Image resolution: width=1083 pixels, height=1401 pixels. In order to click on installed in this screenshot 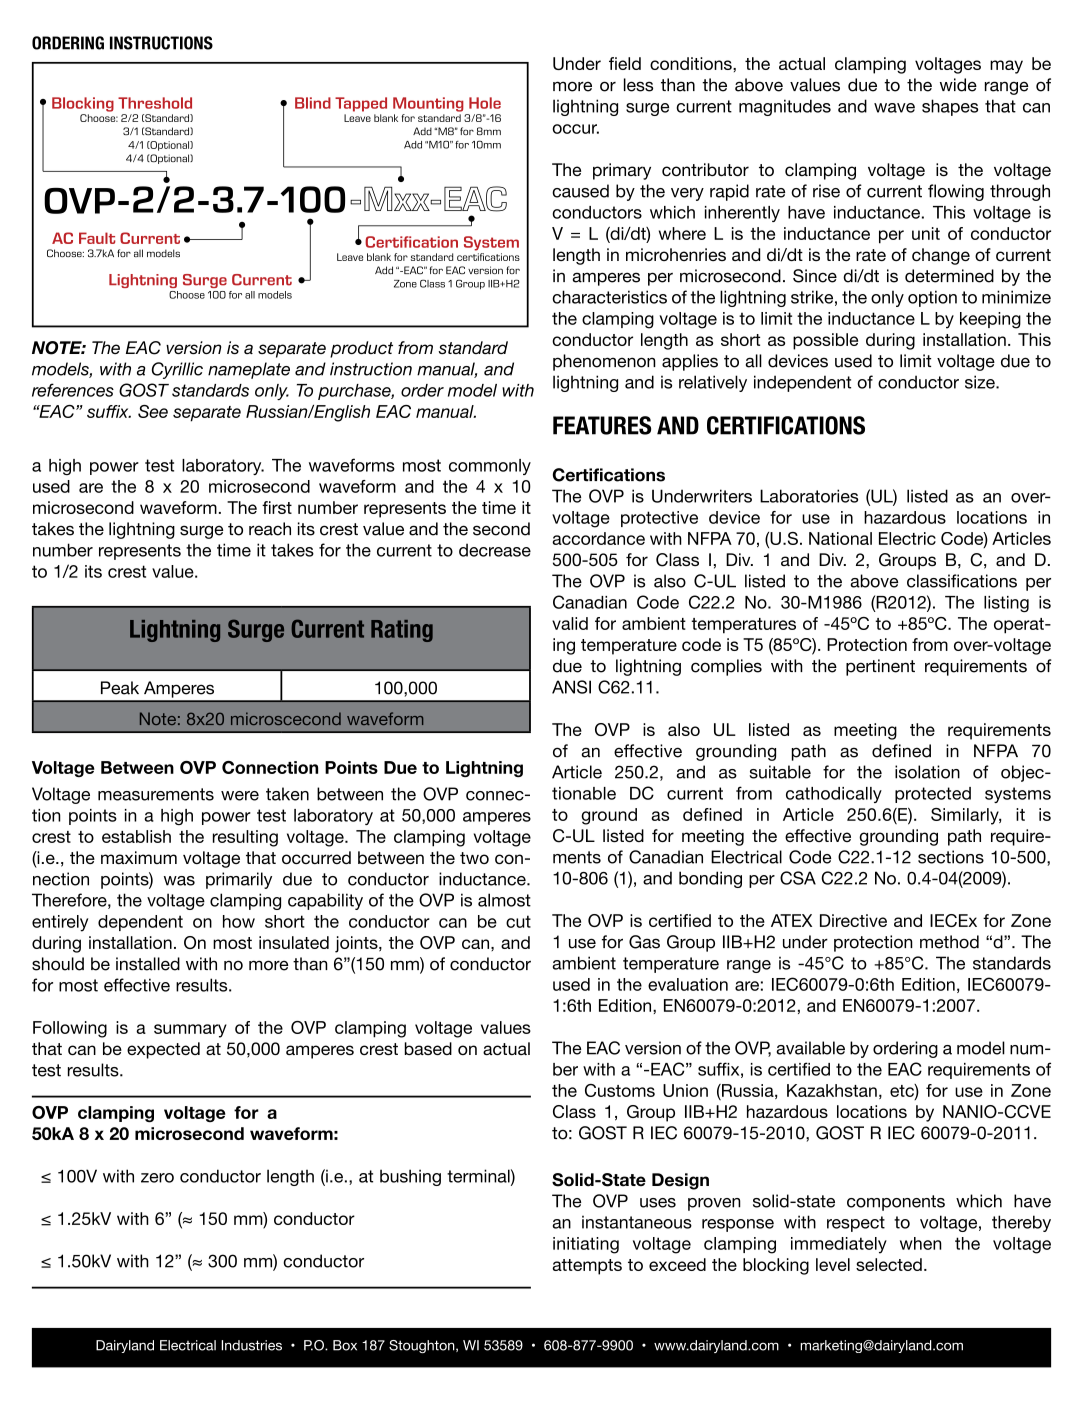, I will do `click(148, 964)`.
